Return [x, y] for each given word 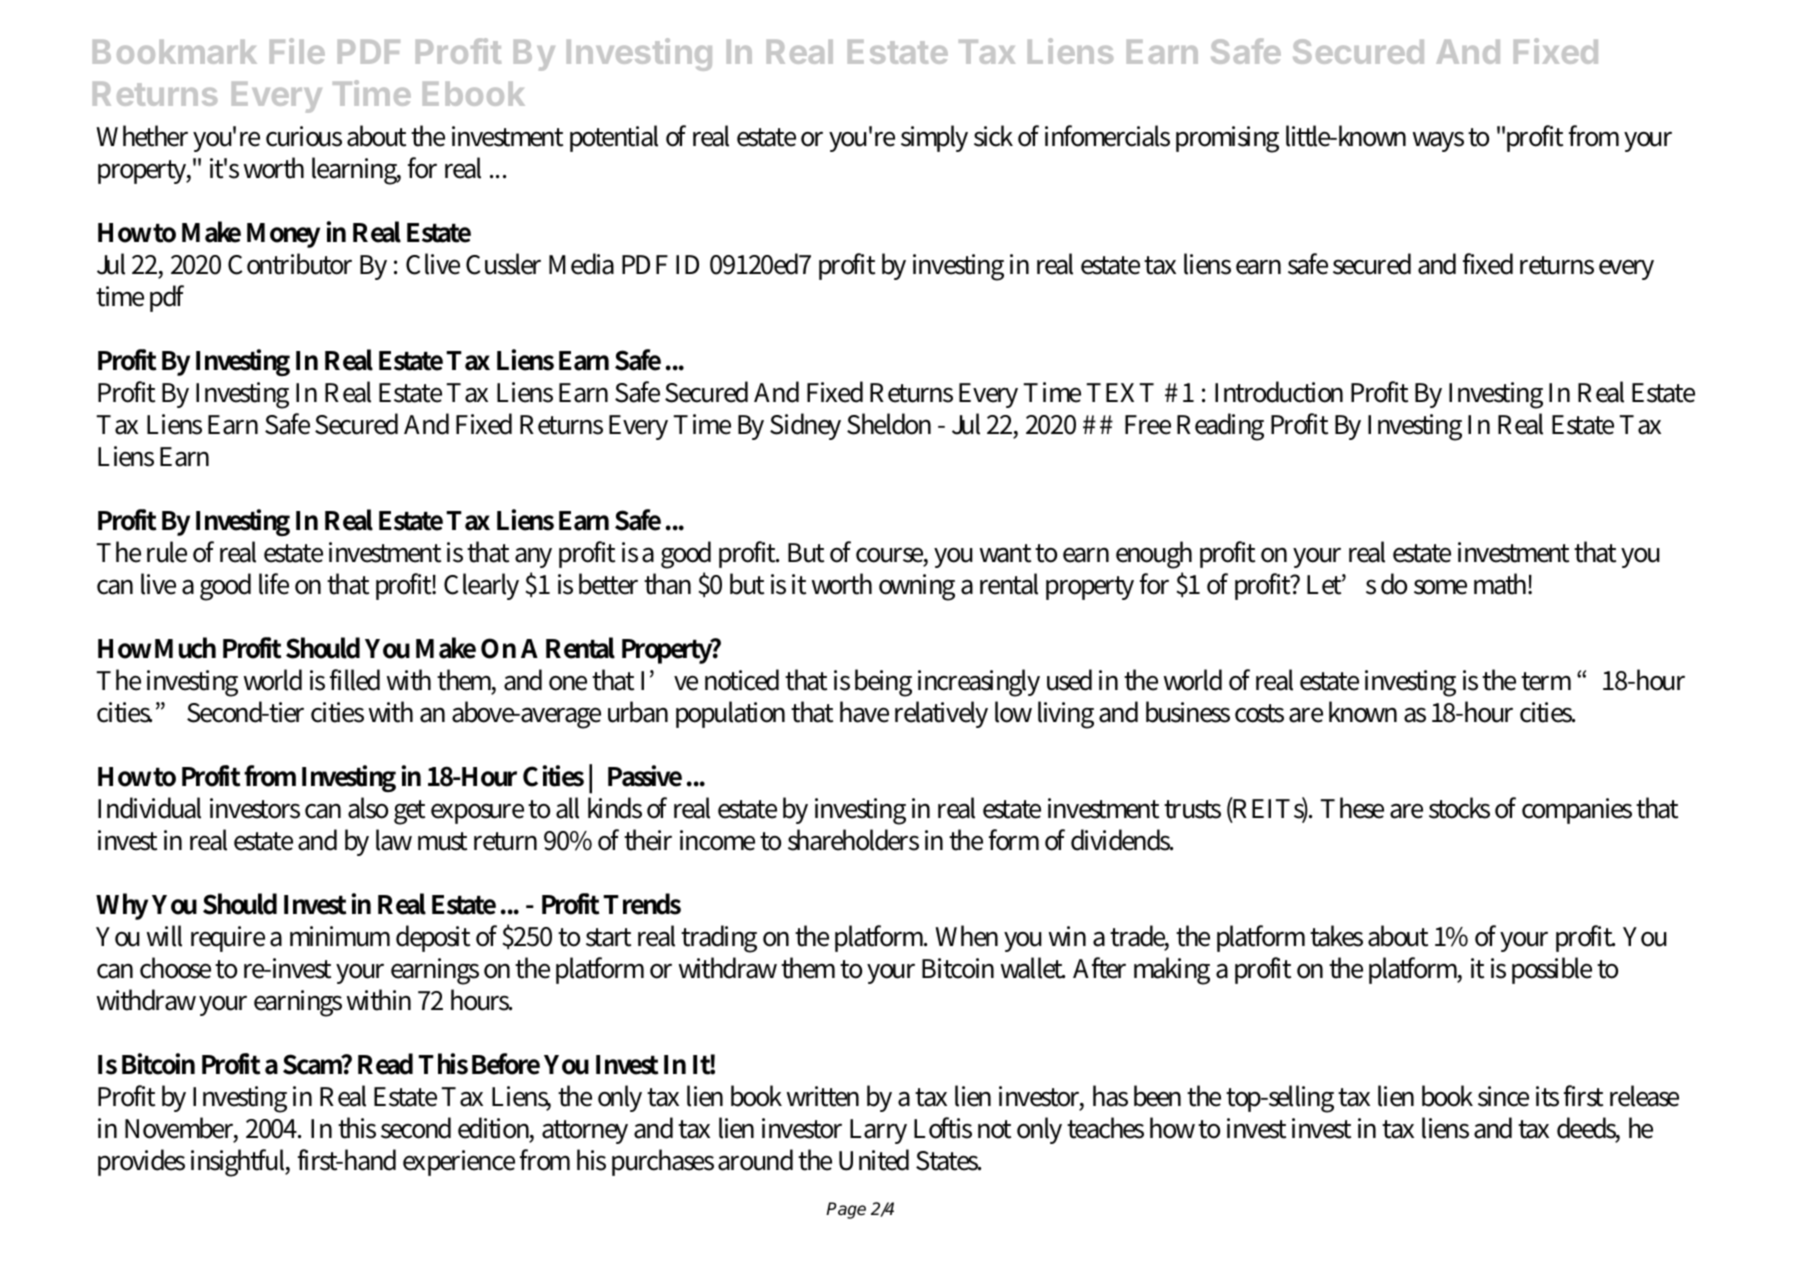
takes [1336, 936]
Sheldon [889, 424]
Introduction [1279, 392]
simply [934, 138]
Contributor [290, 264]
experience [459, 1163]
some [1440, 587]
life [274, 584]
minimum [340, 936]
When [966, 936]
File [297, 51]
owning [917, 587]
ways [1438, 141]
